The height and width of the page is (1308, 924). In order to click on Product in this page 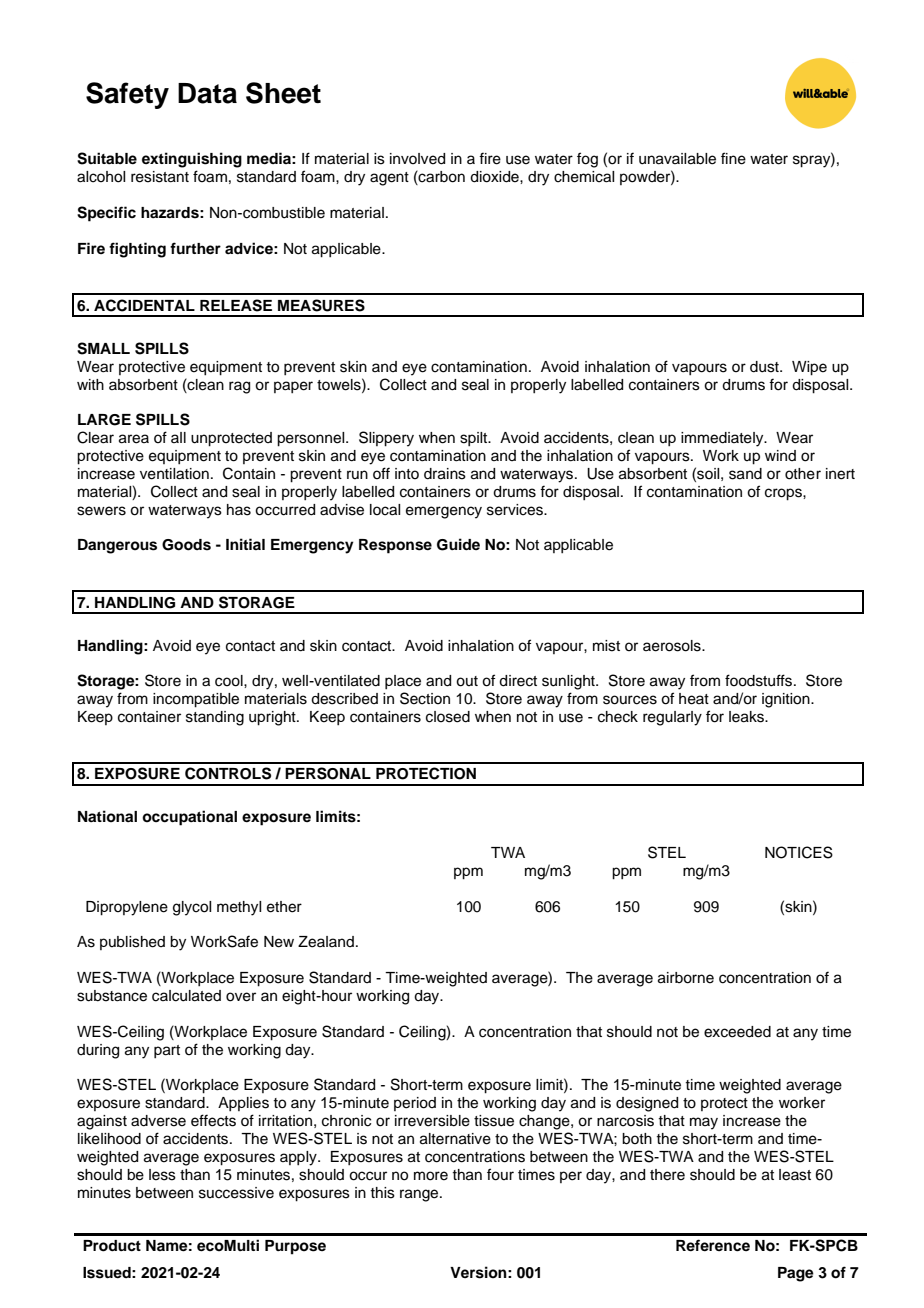, I will do `click(112, 1246)`.
